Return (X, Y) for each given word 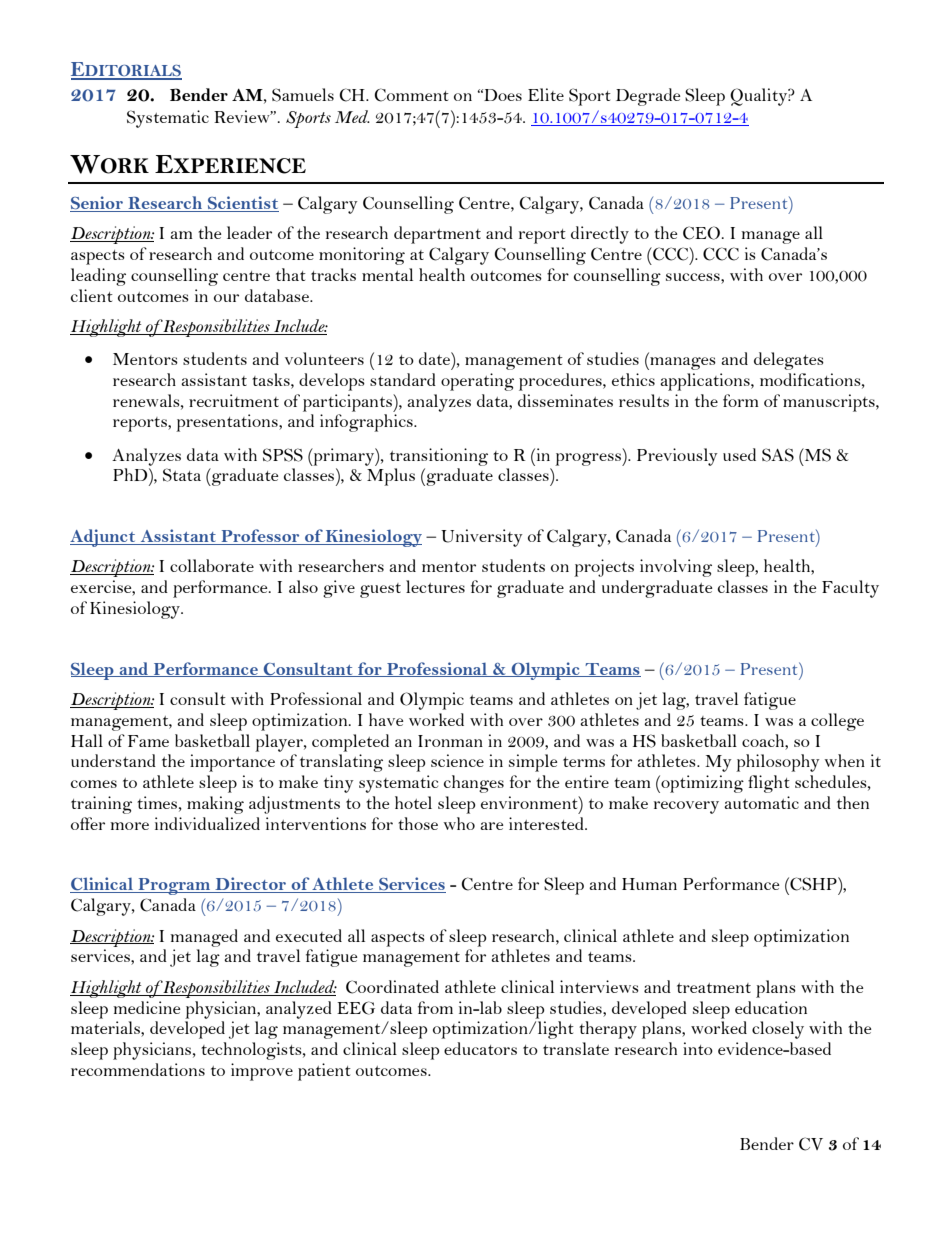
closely (778, 1030)
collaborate (212, 565)
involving (676, 568)
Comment (411, 95)
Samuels (303, 95)
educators (480, 1048)
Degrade (648, 97)
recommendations (138, 1069)
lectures (435, 586)
